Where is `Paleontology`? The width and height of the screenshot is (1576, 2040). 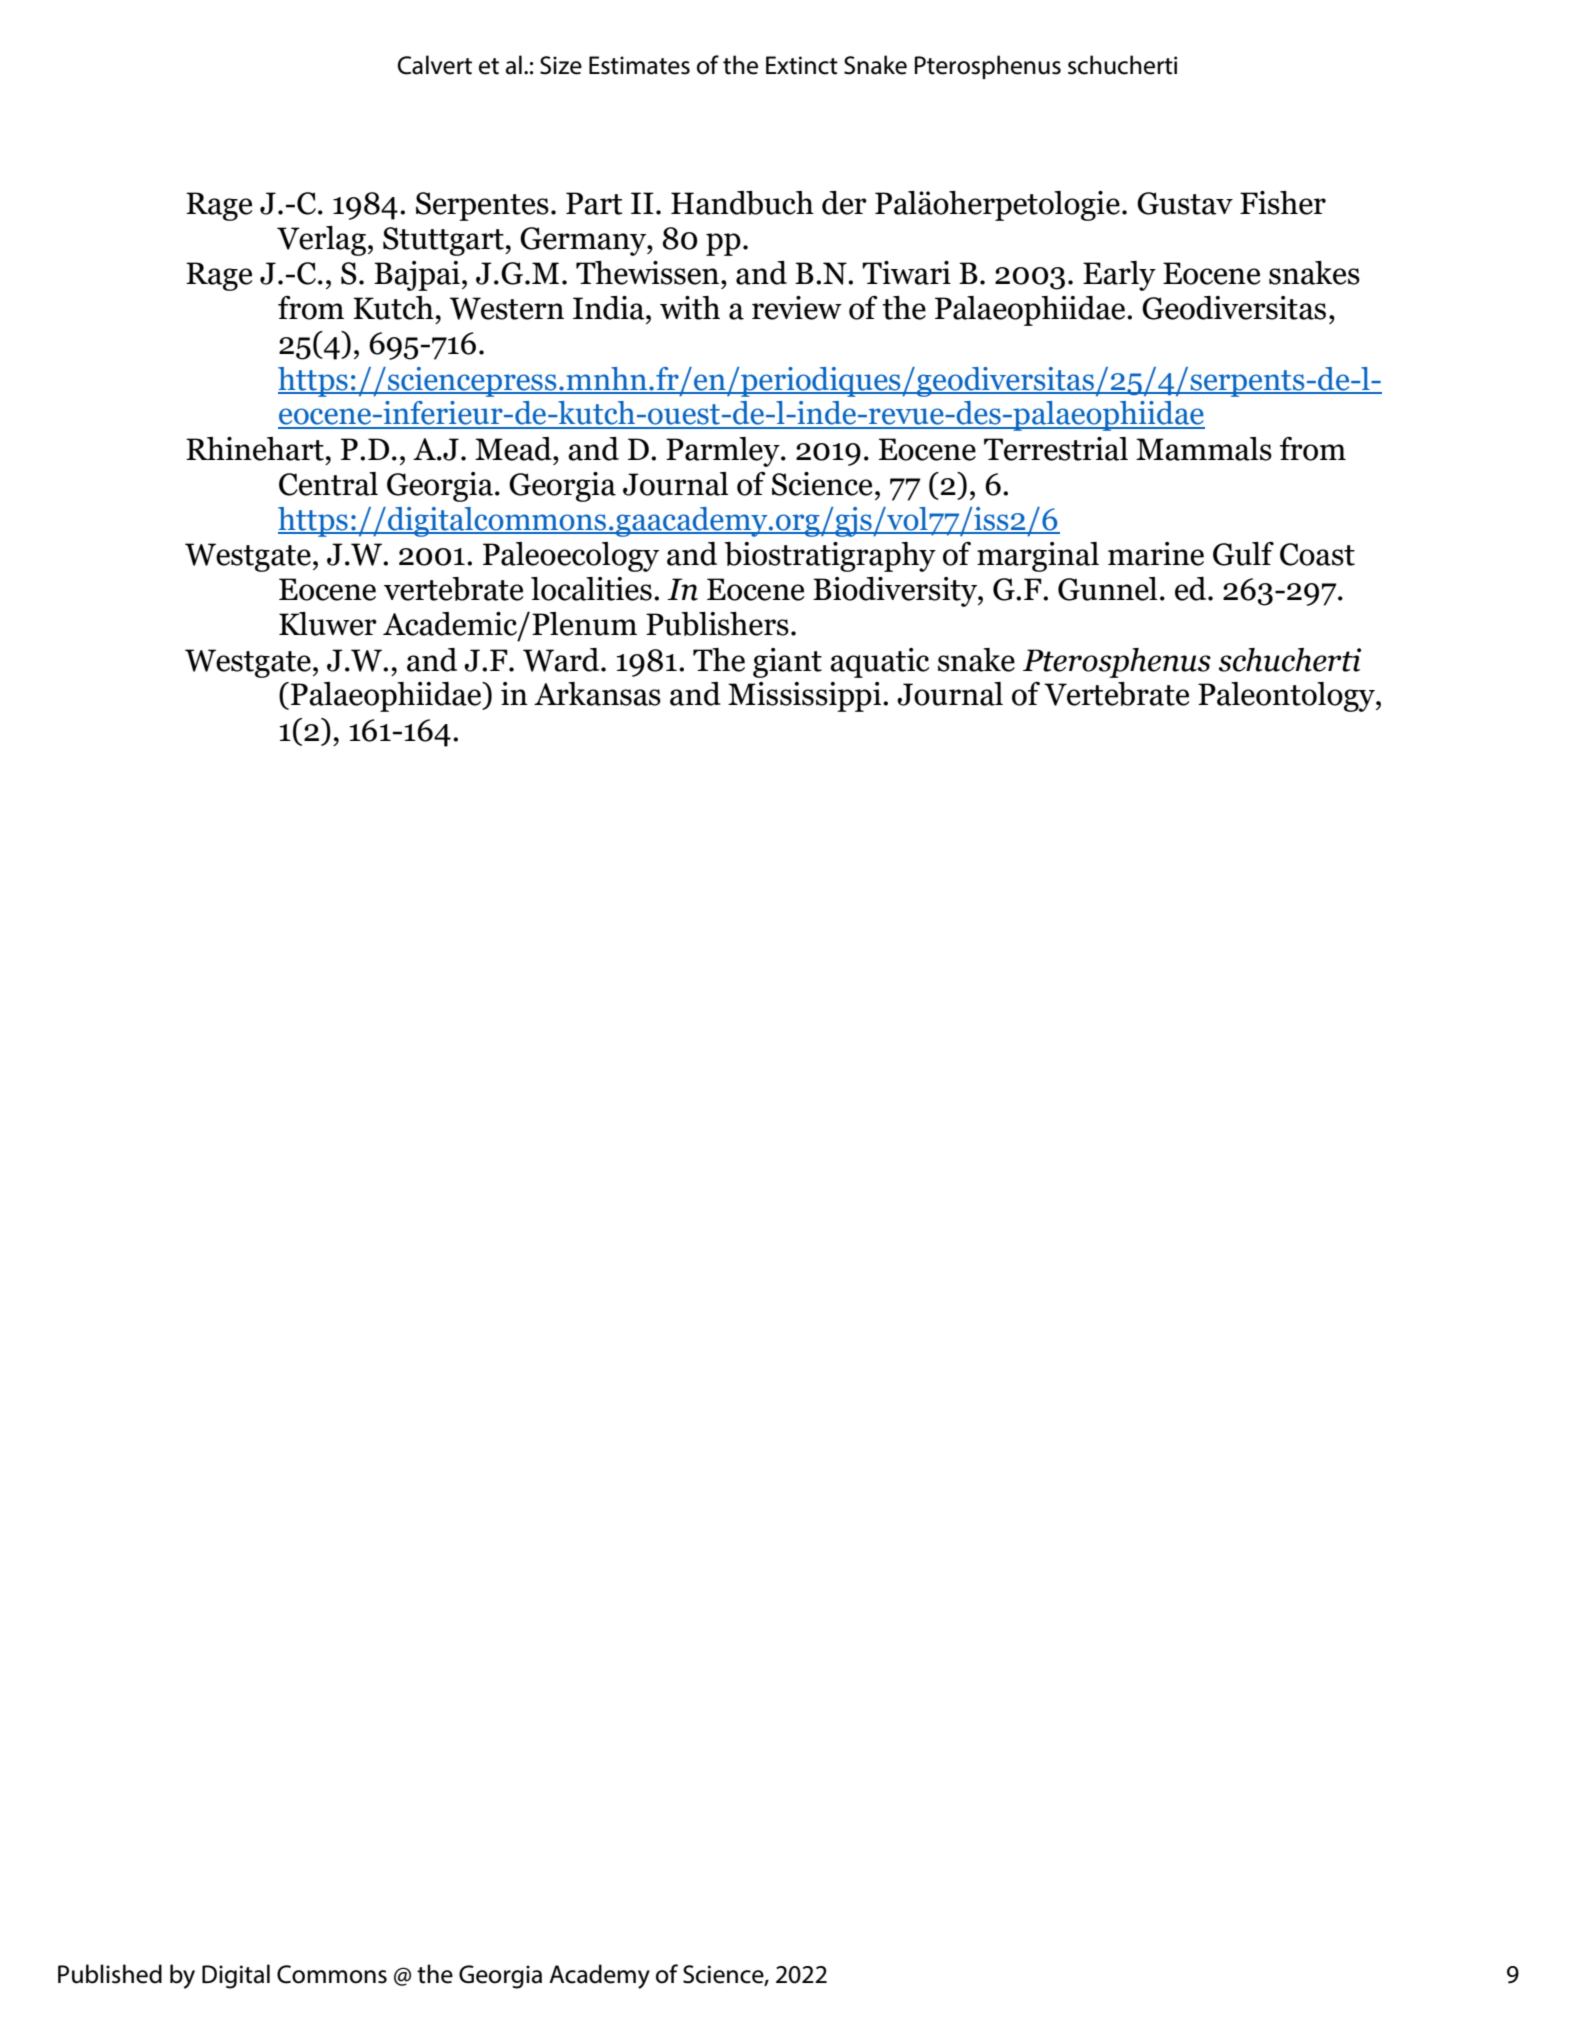
Paleontology is located at coordinates (1287, 697).
